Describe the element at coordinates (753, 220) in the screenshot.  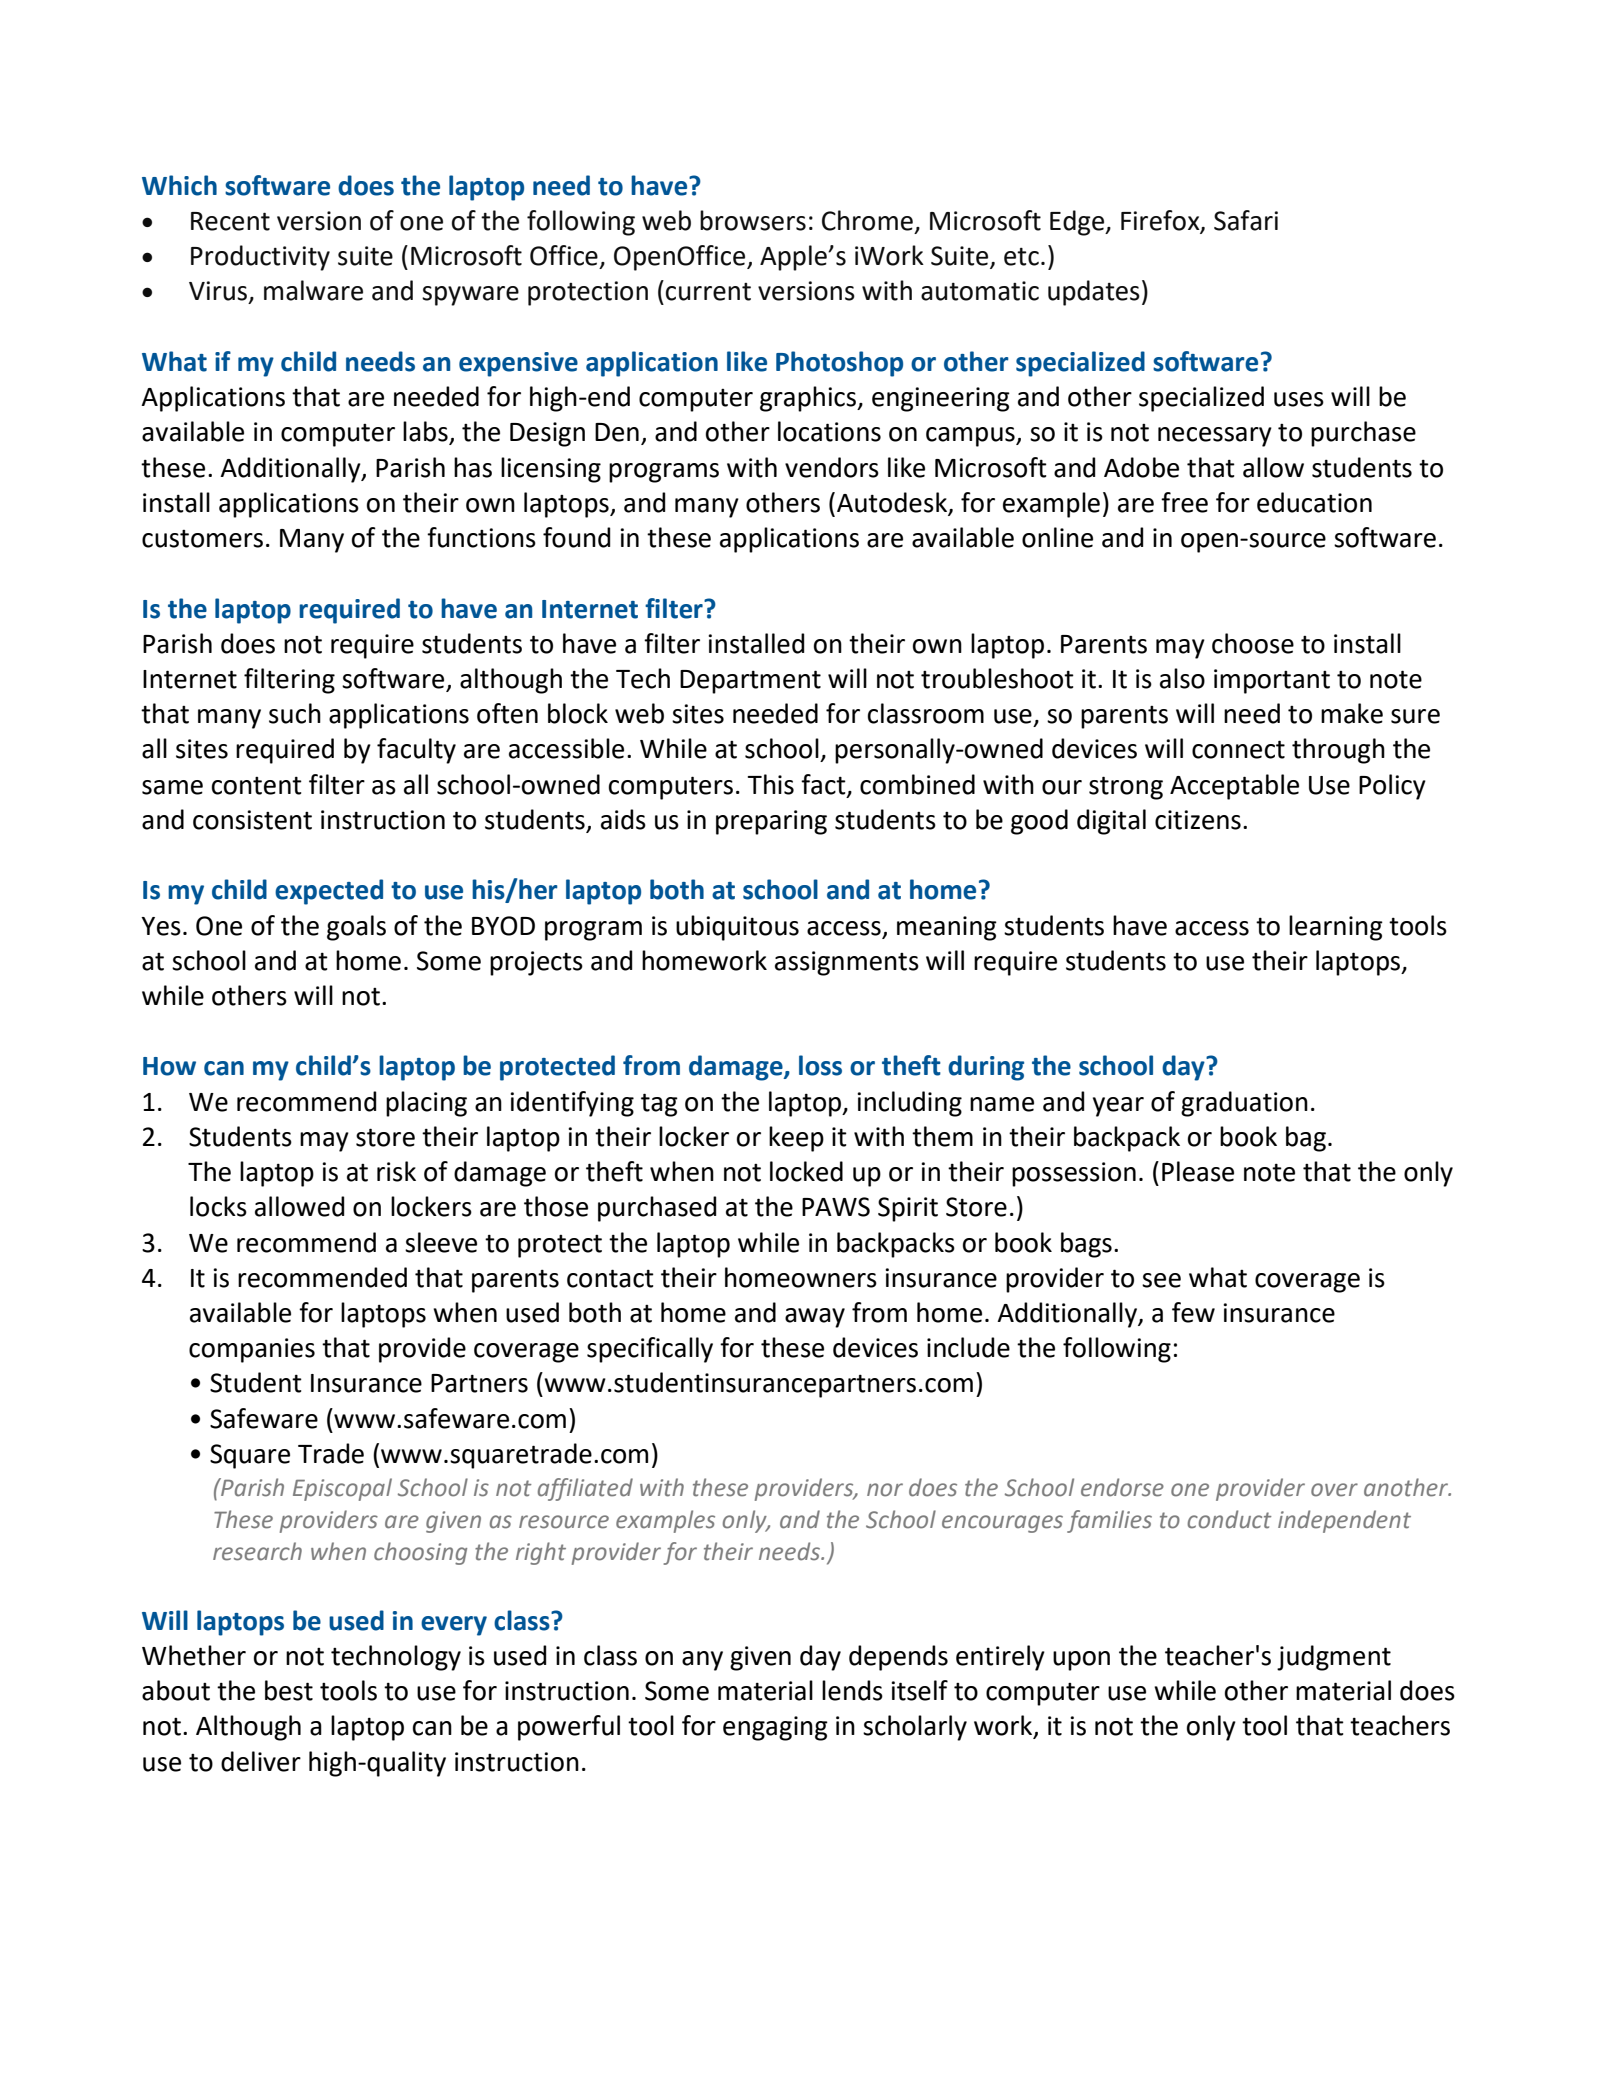
I see `browsers` at that location.
